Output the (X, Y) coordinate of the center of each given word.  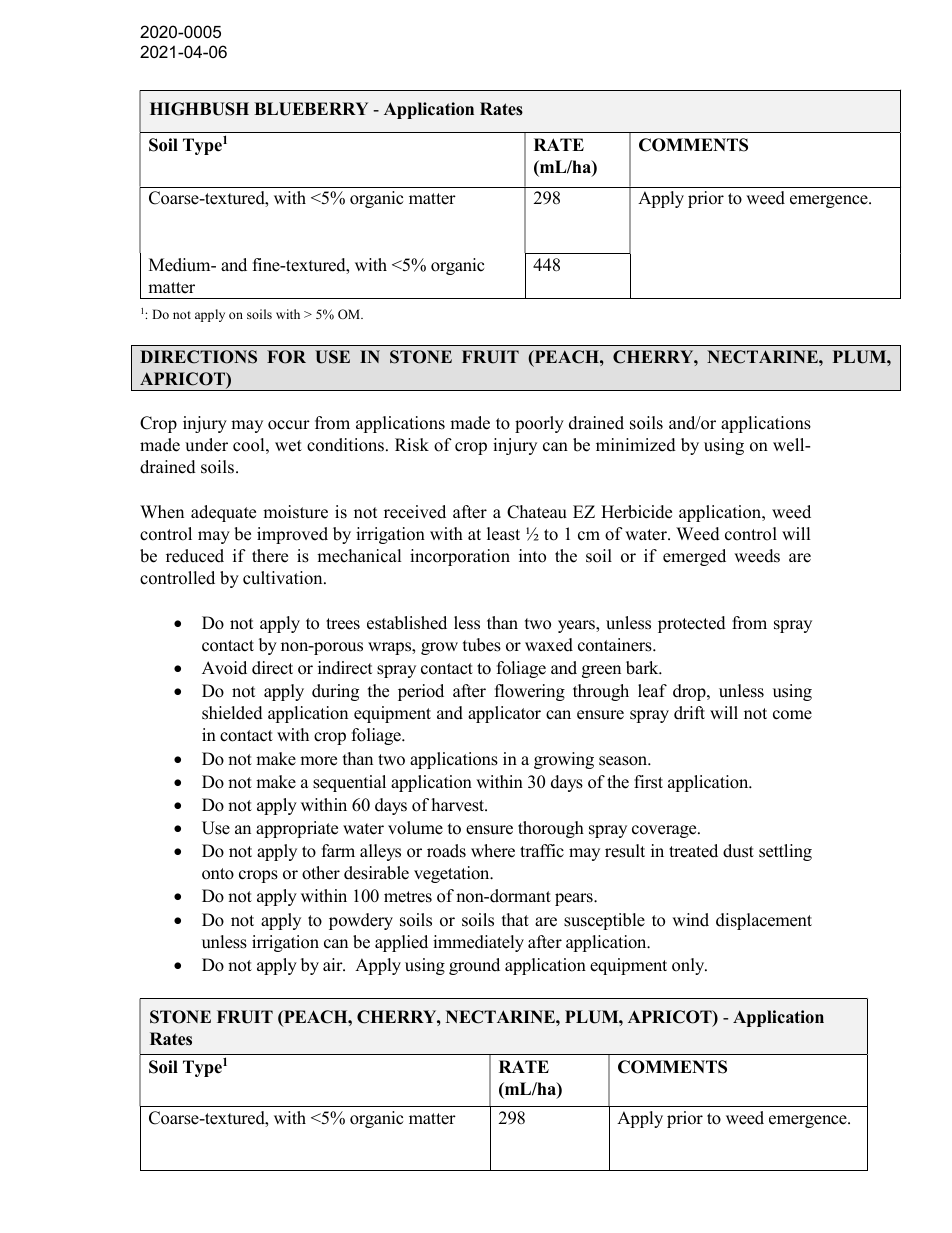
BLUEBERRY (311, 109)
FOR (286, 357)
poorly (539, 424)
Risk (412, 445)
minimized (636, 445)
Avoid (224, 668)
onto (218, 874)
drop (690, 692)
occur (289, 425)
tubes (482, 645)
